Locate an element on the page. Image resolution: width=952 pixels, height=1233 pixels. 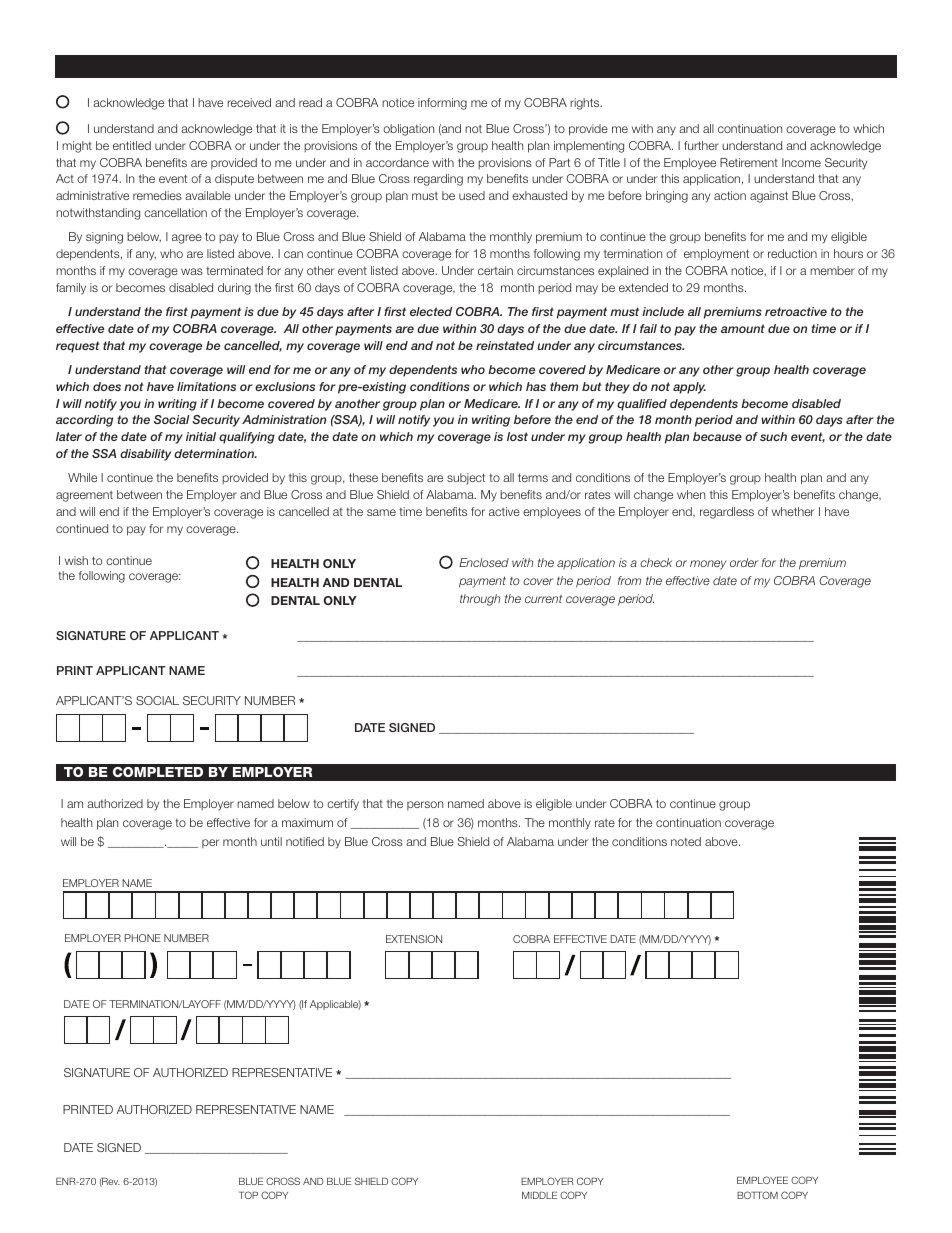
noted is located at coordinates (686, 841).
